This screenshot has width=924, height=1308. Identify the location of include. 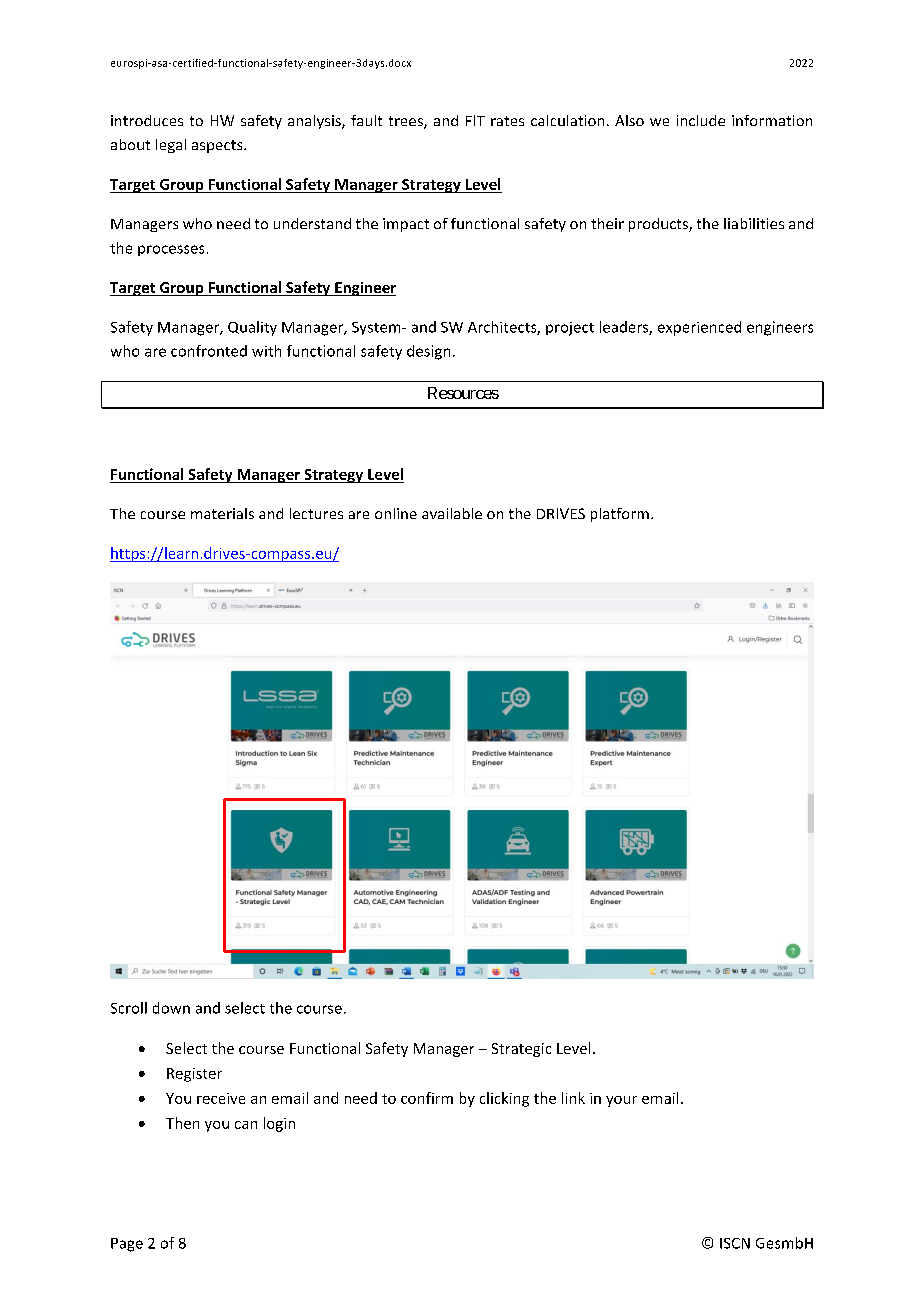
(701, 120).
